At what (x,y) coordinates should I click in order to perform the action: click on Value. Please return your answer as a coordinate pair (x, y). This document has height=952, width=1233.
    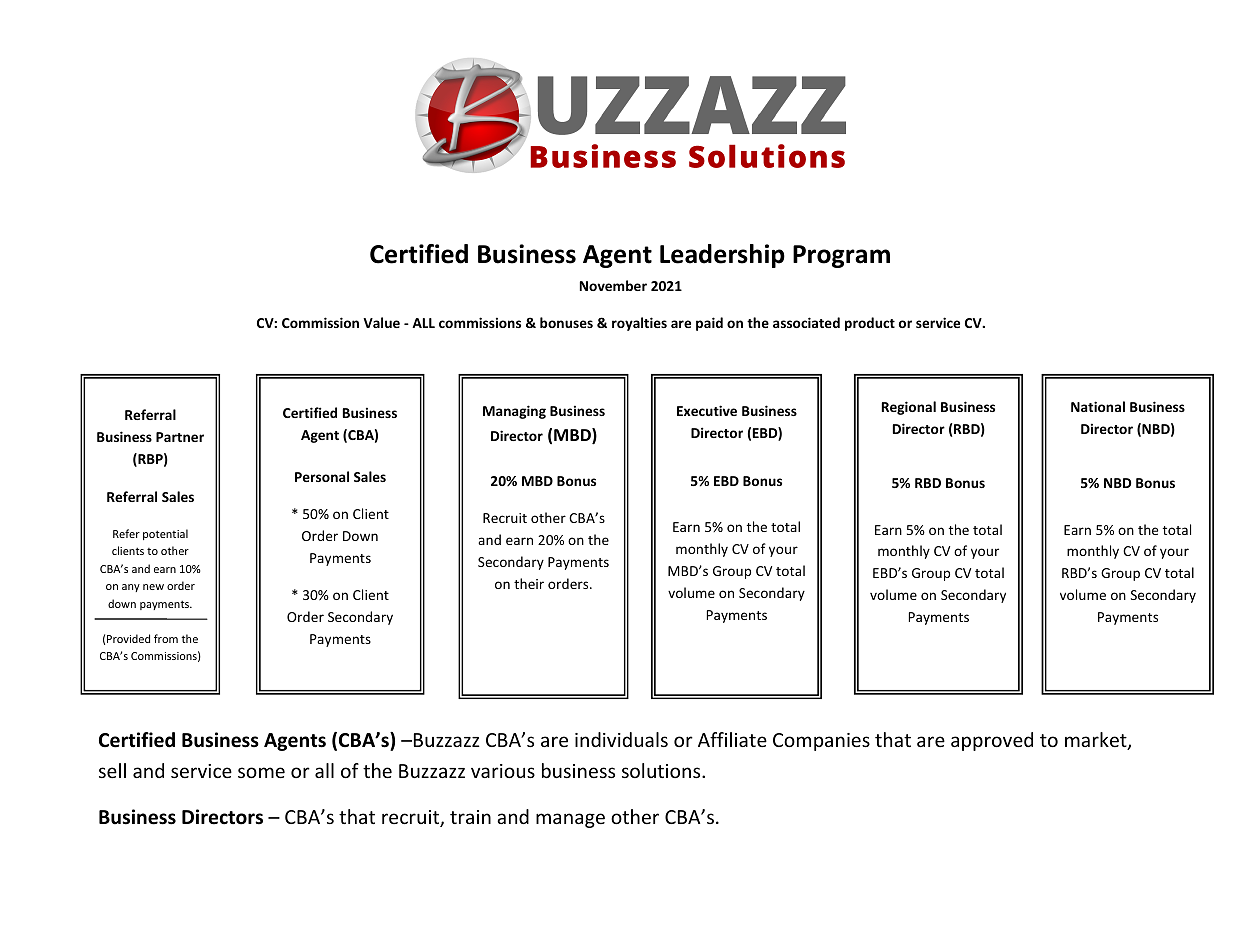
    Looking at the image, I should click on (381, 322).
